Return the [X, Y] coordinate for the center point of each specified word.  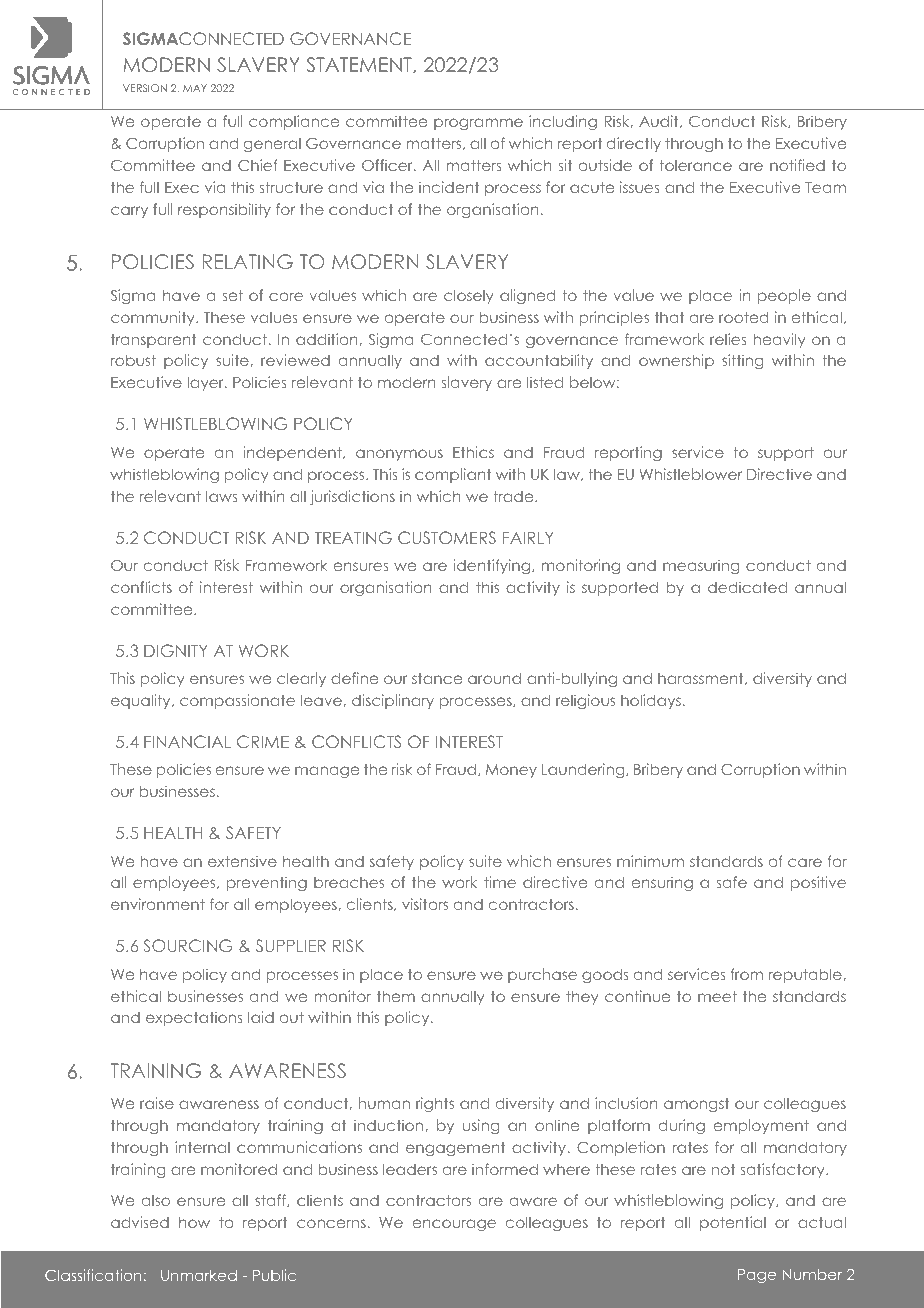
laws [221, 496]
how [194, 1222]
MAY [195, 88]
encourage [454, 1225]
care [805, 862]
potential [733, 1223]
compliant [453, 475]
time [500, 882]
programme [478, 124]
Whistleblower [690, 474]
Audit [660, 121]
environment [158, 904]
